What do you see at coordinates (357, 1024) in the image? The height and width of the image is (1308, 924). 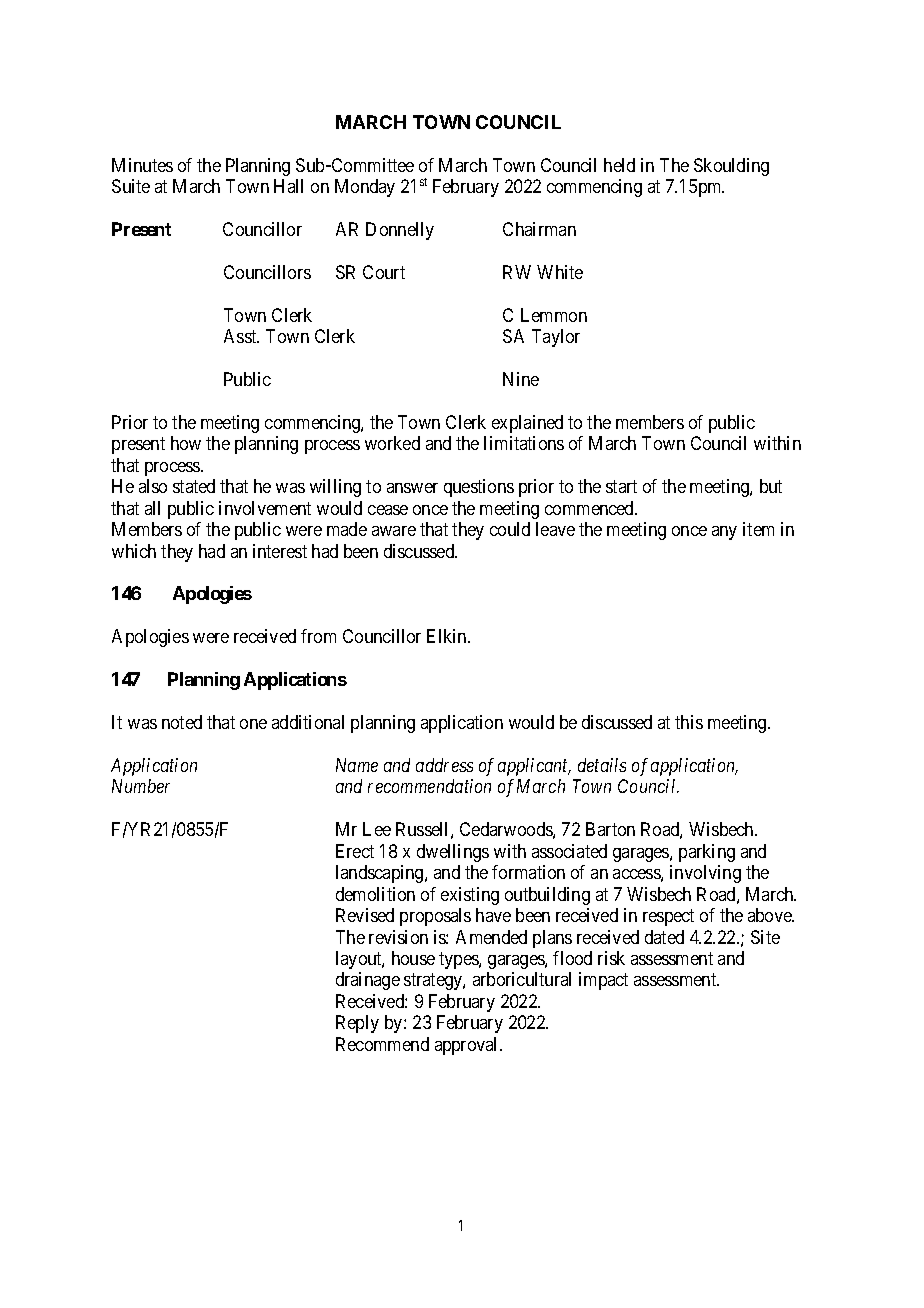 I see `Reply` at bounding box center [357, 1024].
